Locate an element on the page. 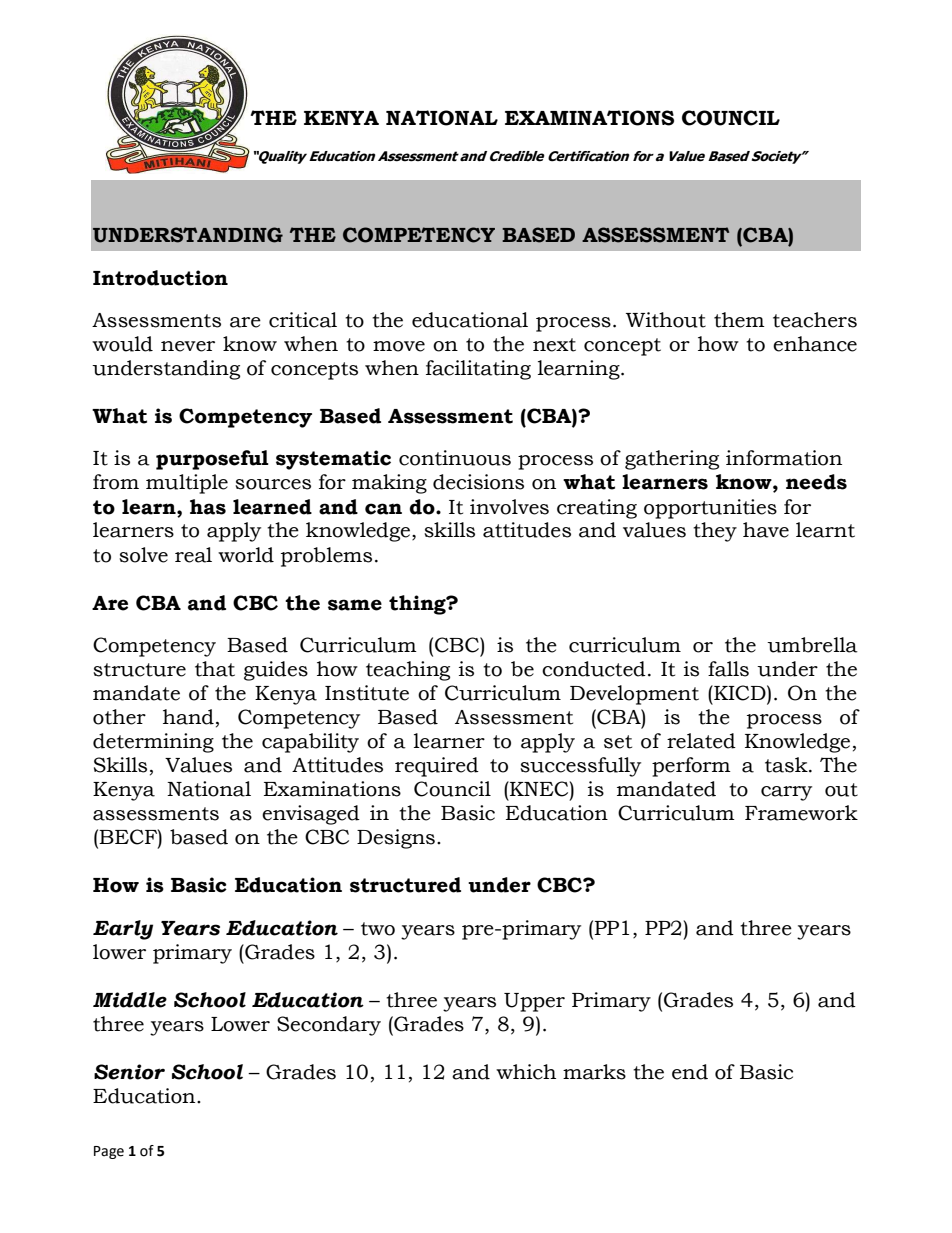  Page is located at coordinates (109, 1152).
